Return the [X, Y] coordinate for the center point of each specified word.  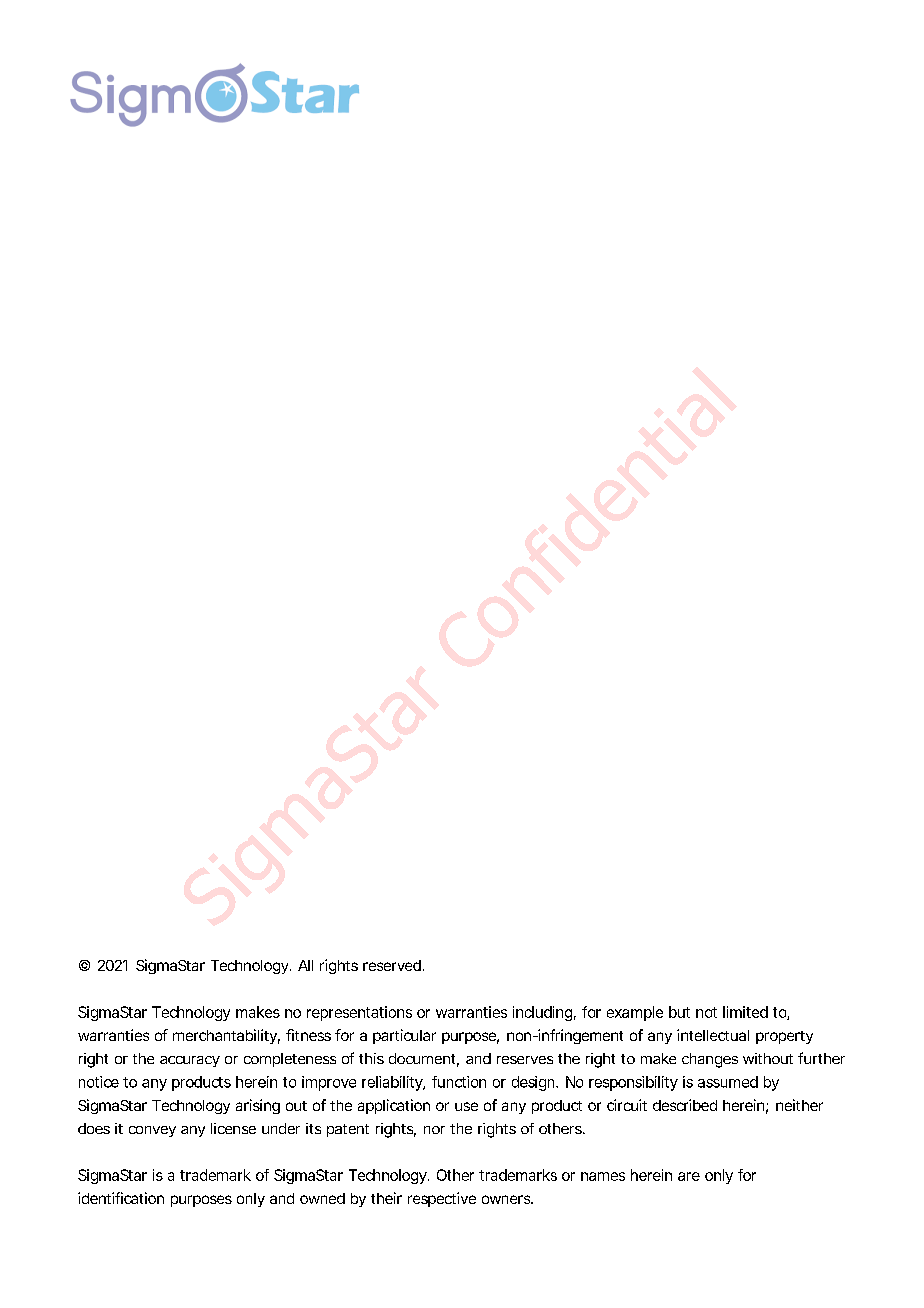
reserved [392, 965]
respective [442, 1199]
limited [745, 1012]
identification [121, 1198]
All [305, 965]
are [689, 1176]
